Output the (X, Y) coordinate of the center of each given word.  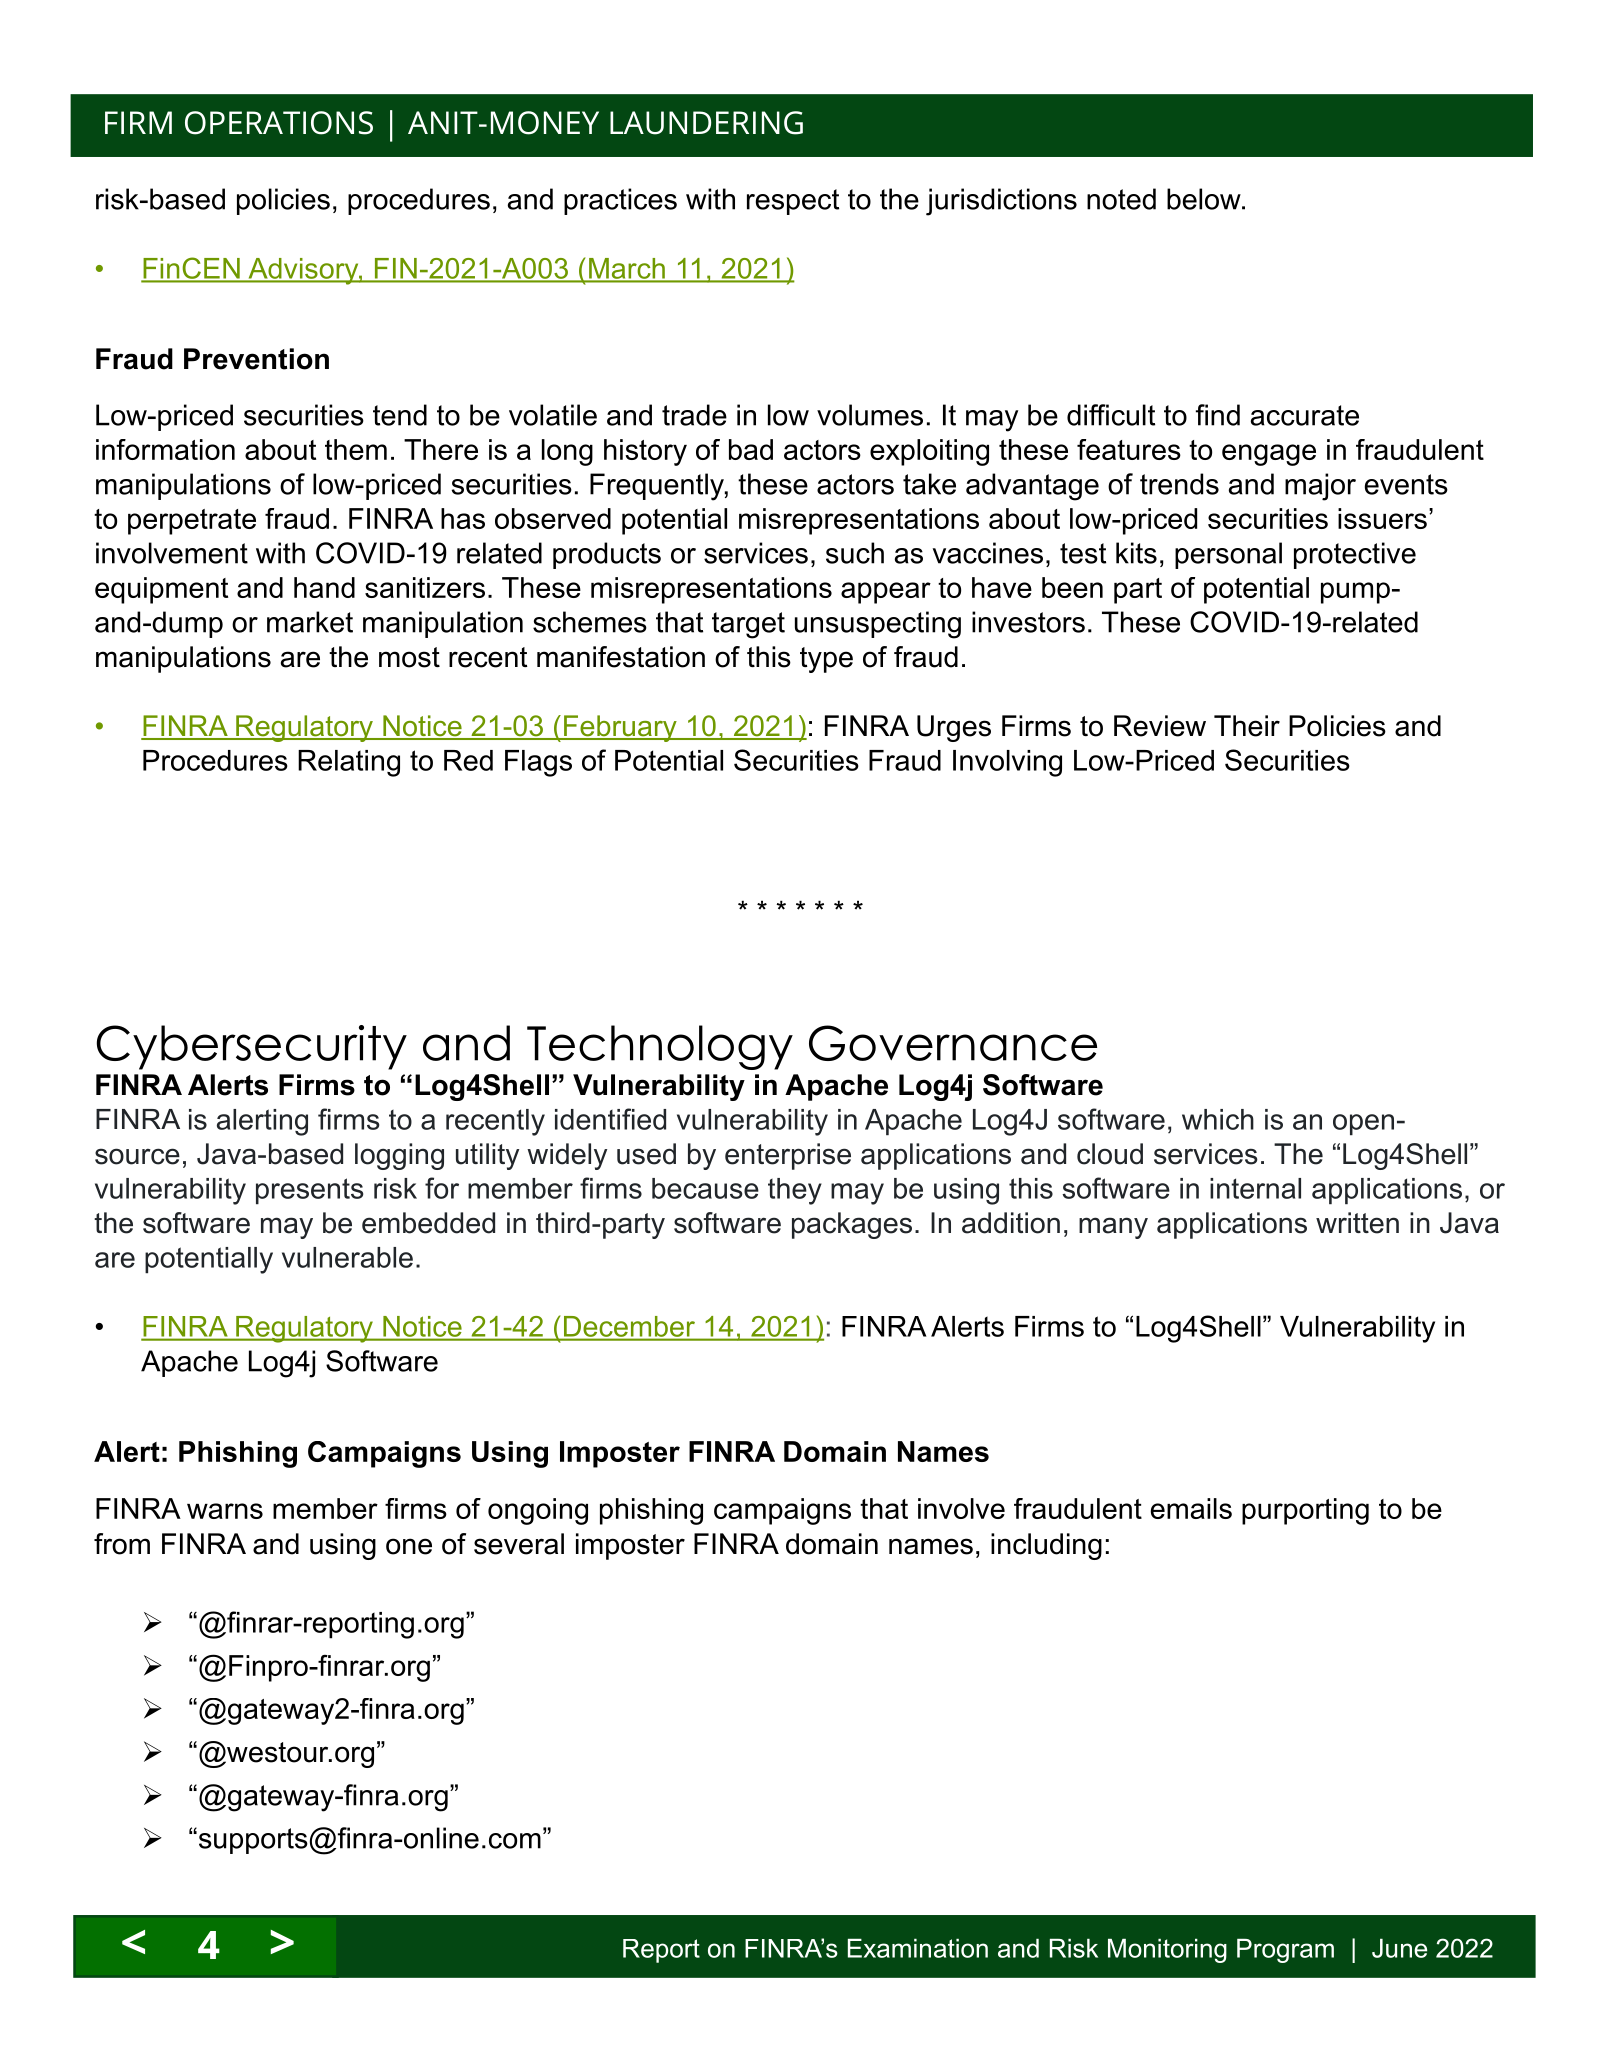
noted (1121, 199)
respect (793, 202)
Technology (660, 1047)
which (1218, 1119)
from (122, 1544)
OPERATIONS (279, 123)
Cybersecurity (252, 1047)
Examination (918, 1948)
